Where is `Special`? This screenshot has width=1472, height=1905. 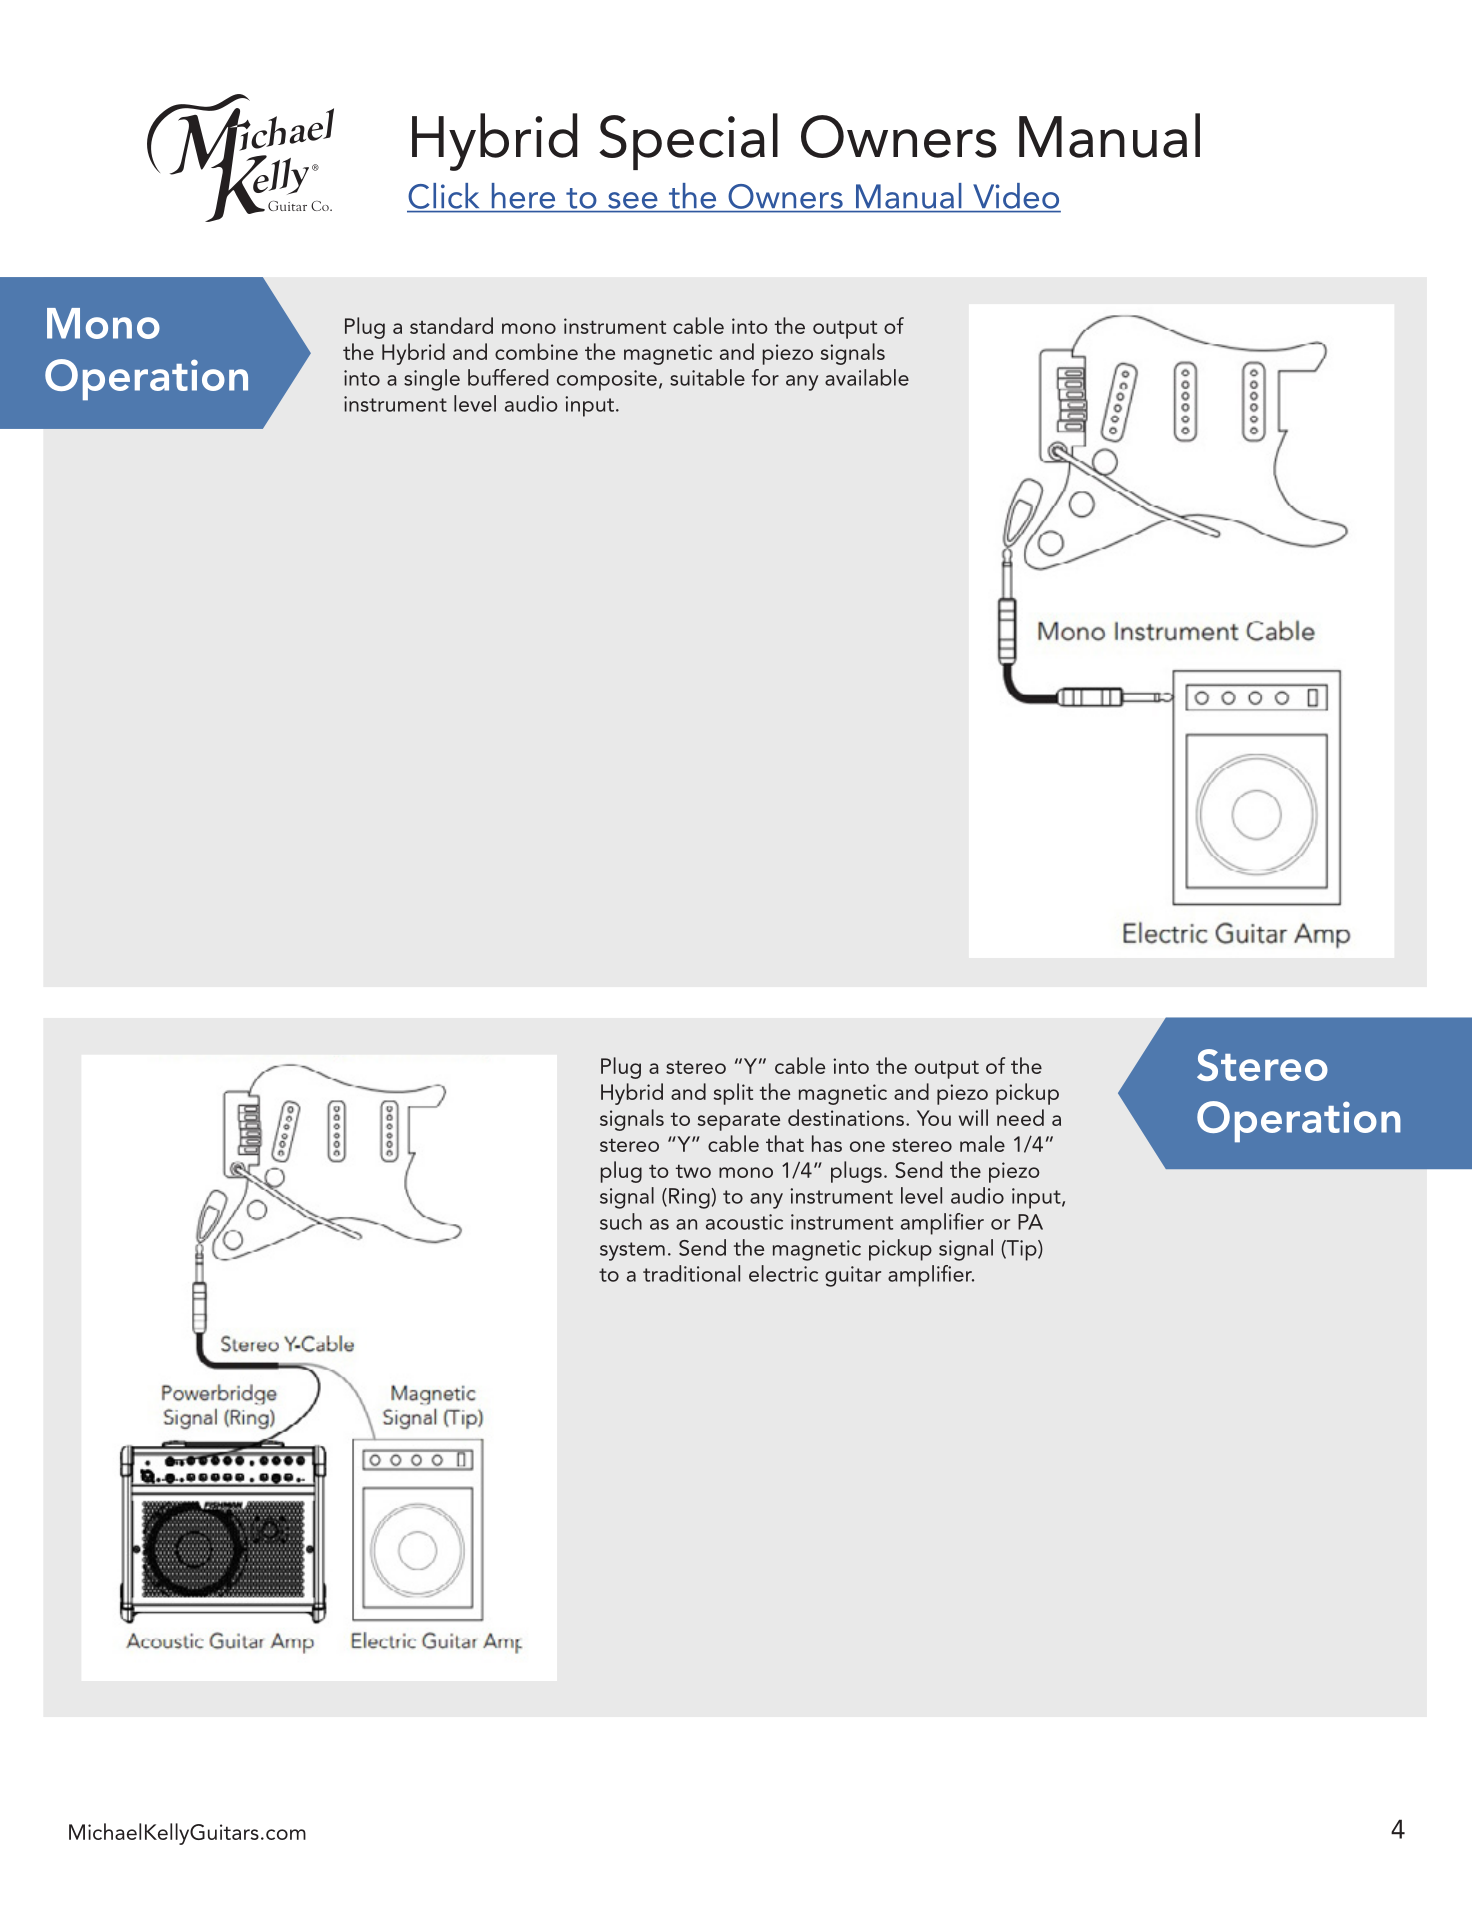
Special is located at coordinates (688, 141).
